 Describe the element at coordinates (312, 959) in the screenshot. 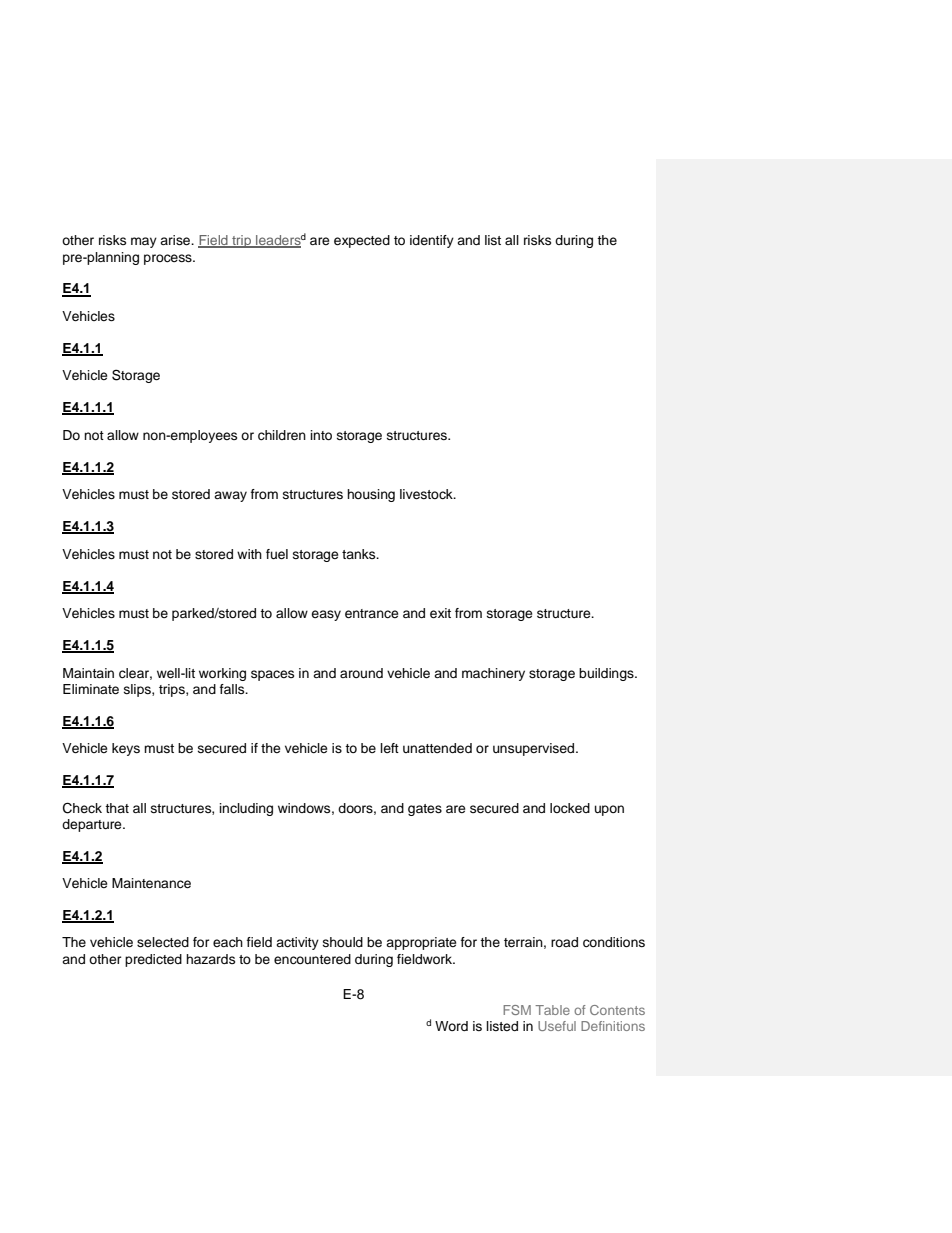

I see `encountered` at that location.
